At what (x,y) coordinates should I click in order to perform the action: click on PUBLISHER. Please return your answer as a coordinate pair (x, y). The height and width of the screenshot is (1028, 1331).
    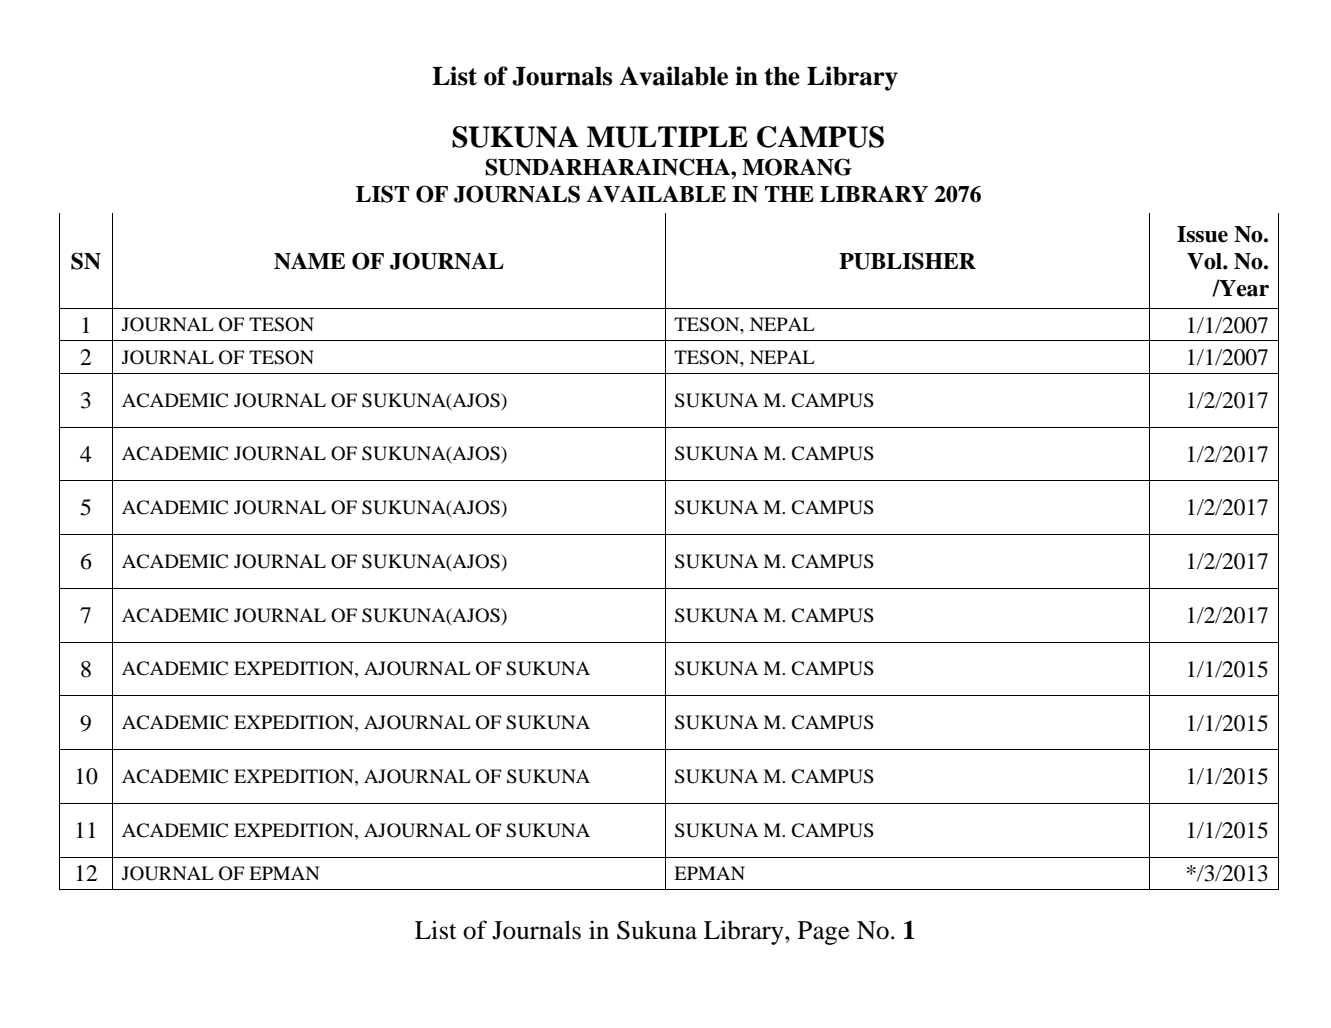
    Looking at the image, I should click on (907, 261).
